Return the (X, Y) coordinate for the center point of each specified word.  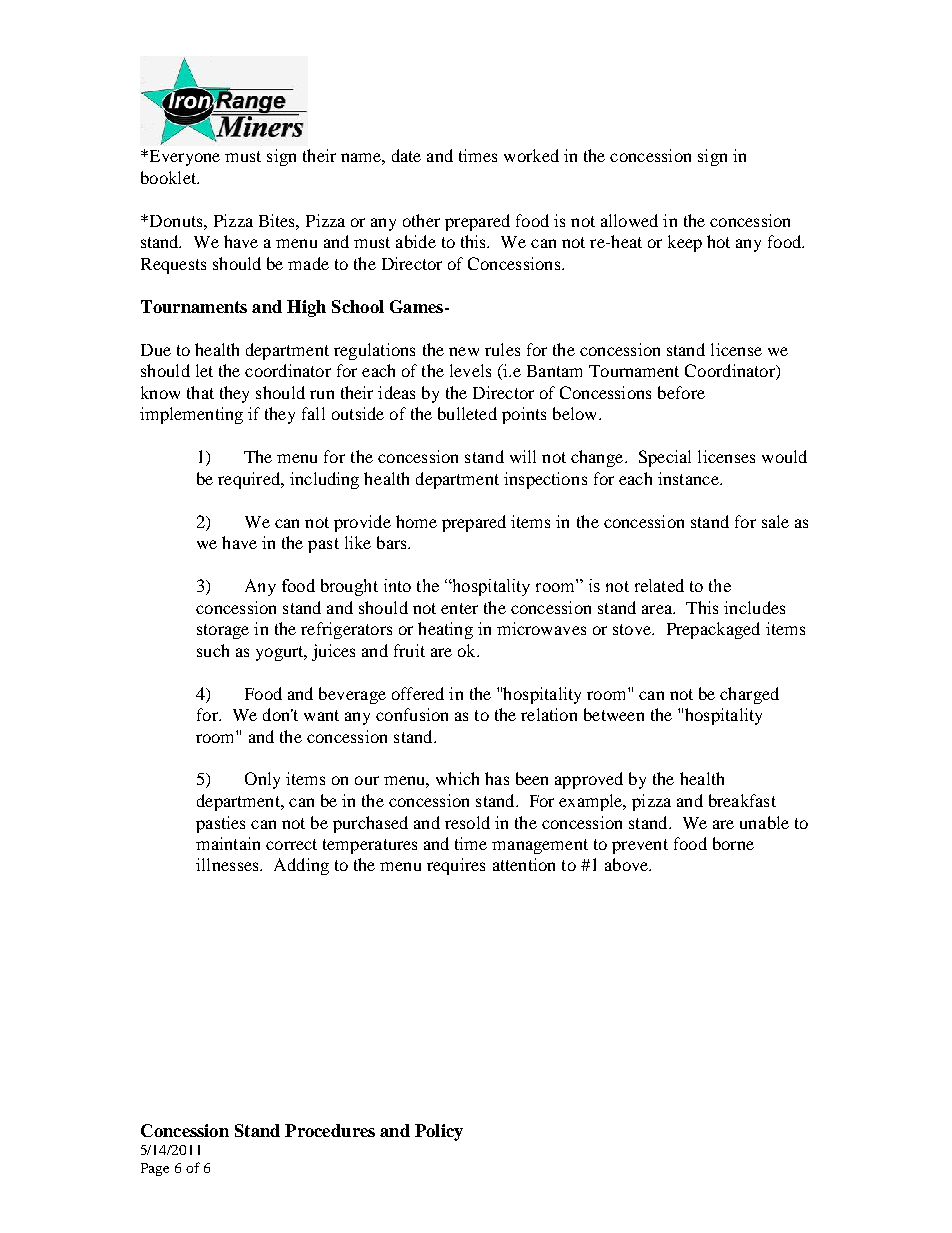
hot (718, 241)
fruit (409, 650)
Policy (439, 1132)
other (421, 220)
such (213, 650)
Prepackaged (713, 630)
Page (155, 1169)
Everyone (183, 158)
